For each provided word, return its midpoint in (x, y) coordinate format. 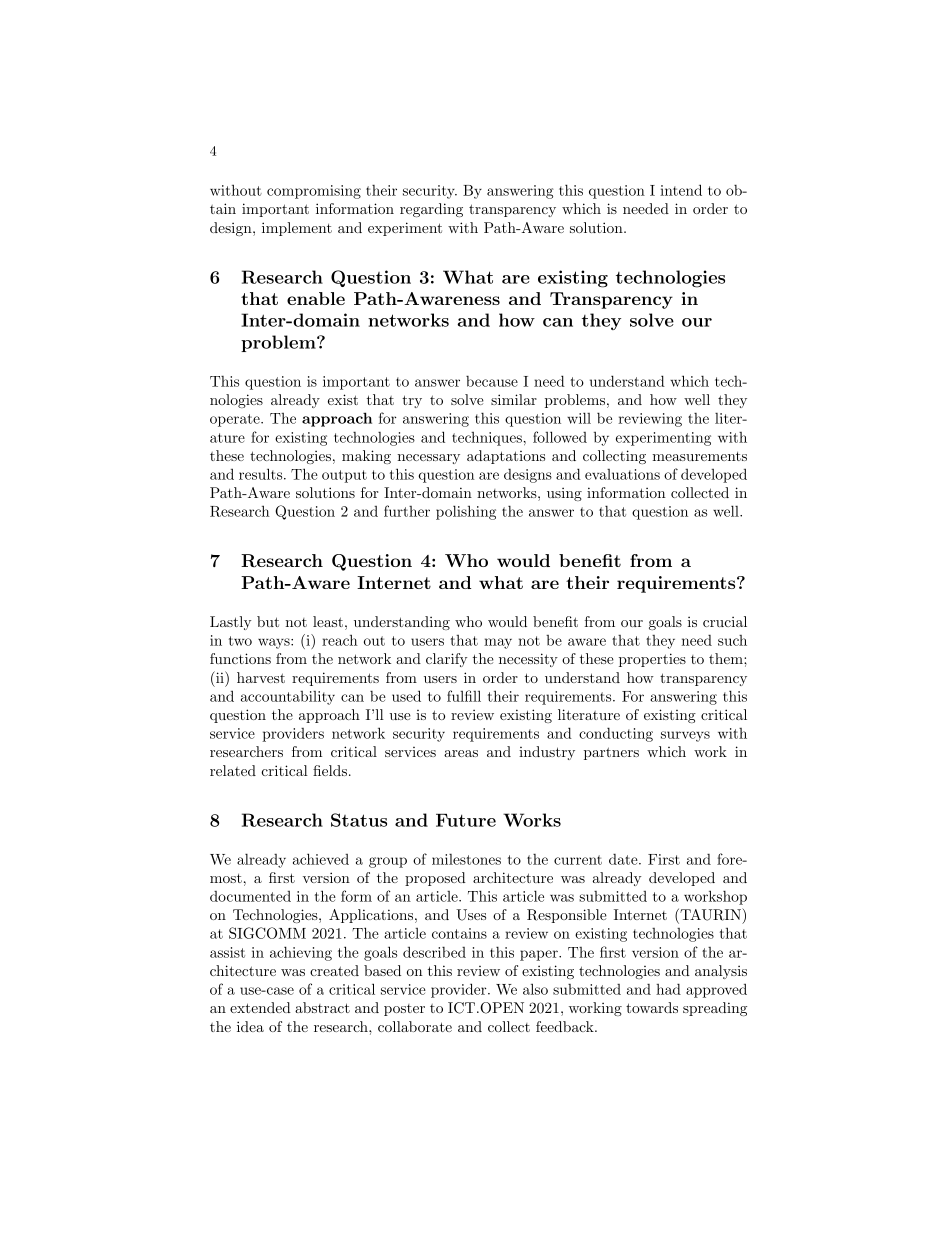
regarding (431, 210)
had (668, 989)
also (535, 989)
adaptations (506, 457)
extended (260, 1007)
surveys (685, 736)
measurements (699, 456)
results (262, 474)
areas (461, 753)
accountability (288, 698)
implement (297, 229)
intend (681, 190)
